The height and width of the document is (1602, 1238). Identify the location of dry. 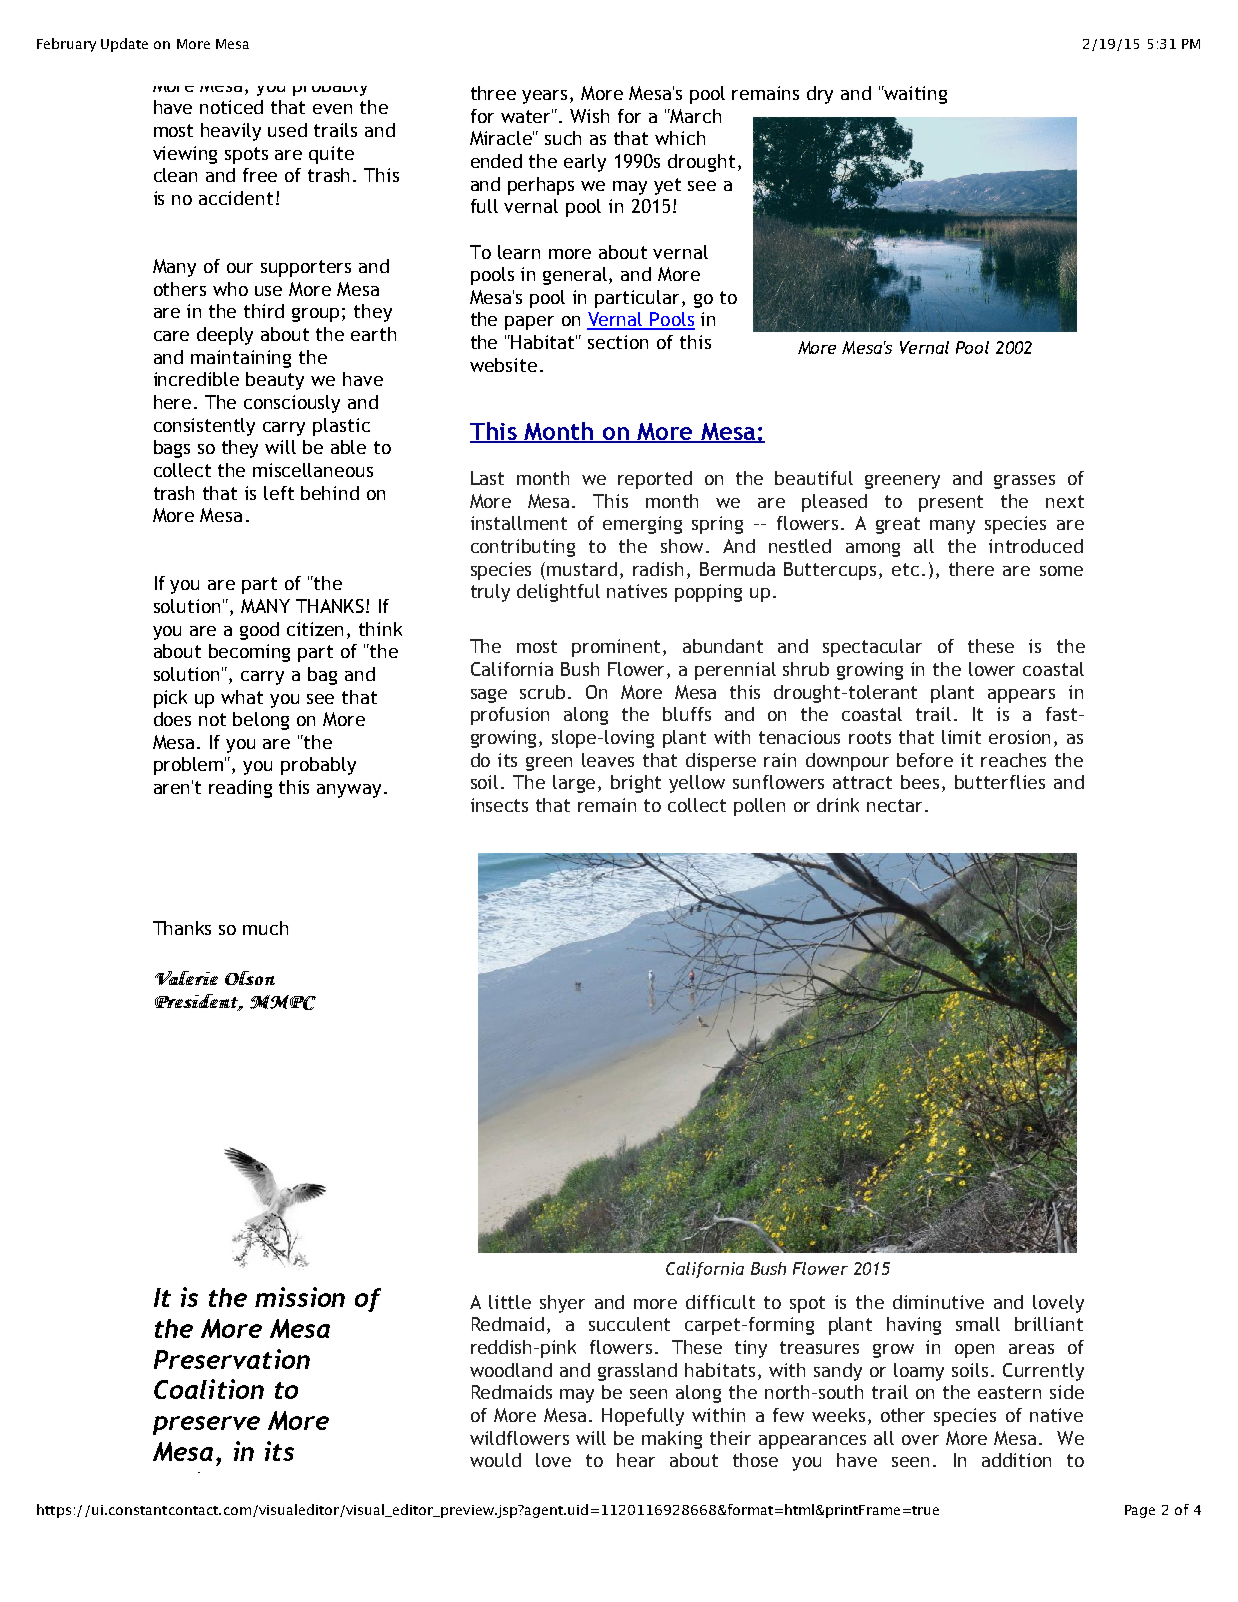
(820, 95).
